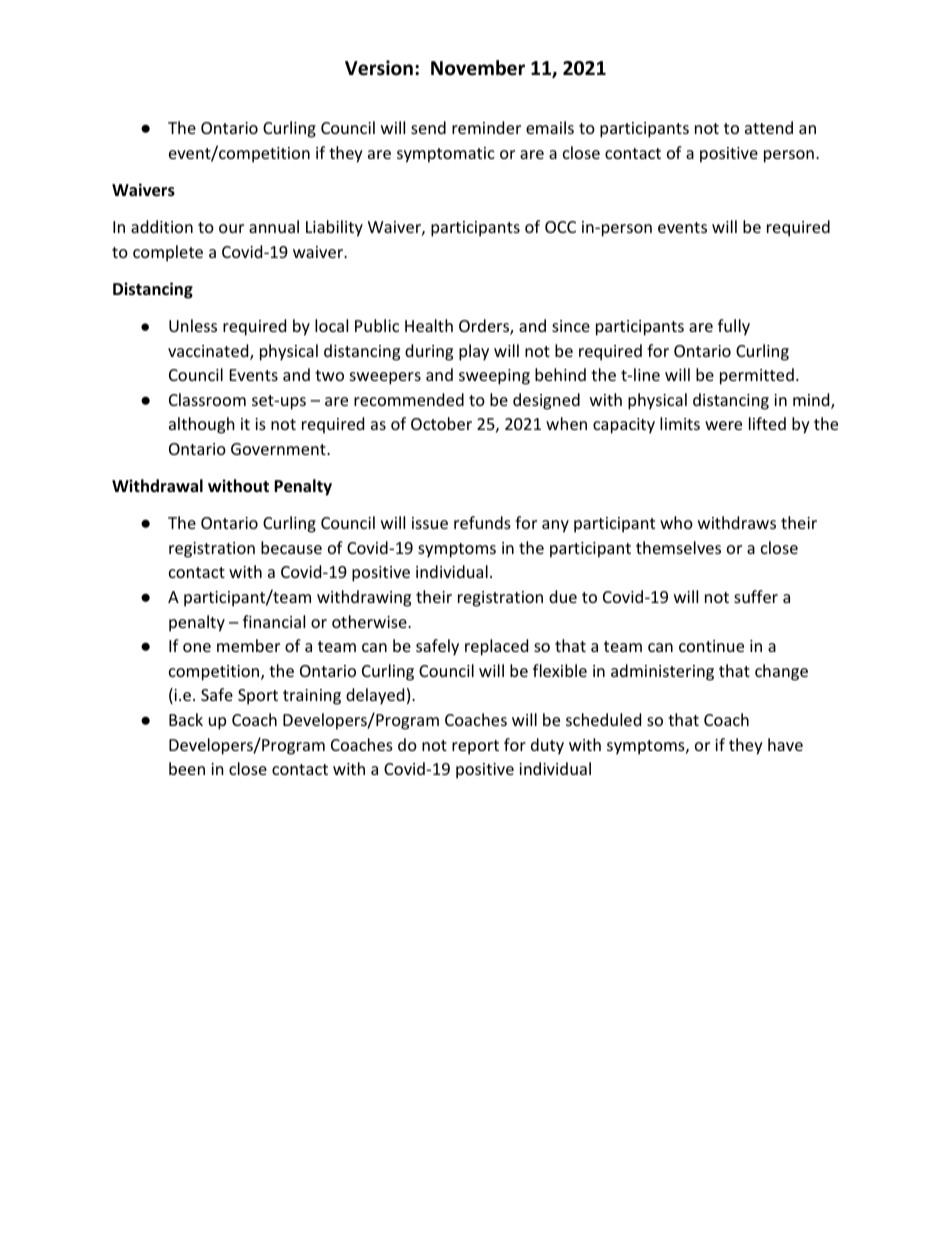  Describe the element at coordinates (379, 68) in the screenshot. I see `Version` at that location.
